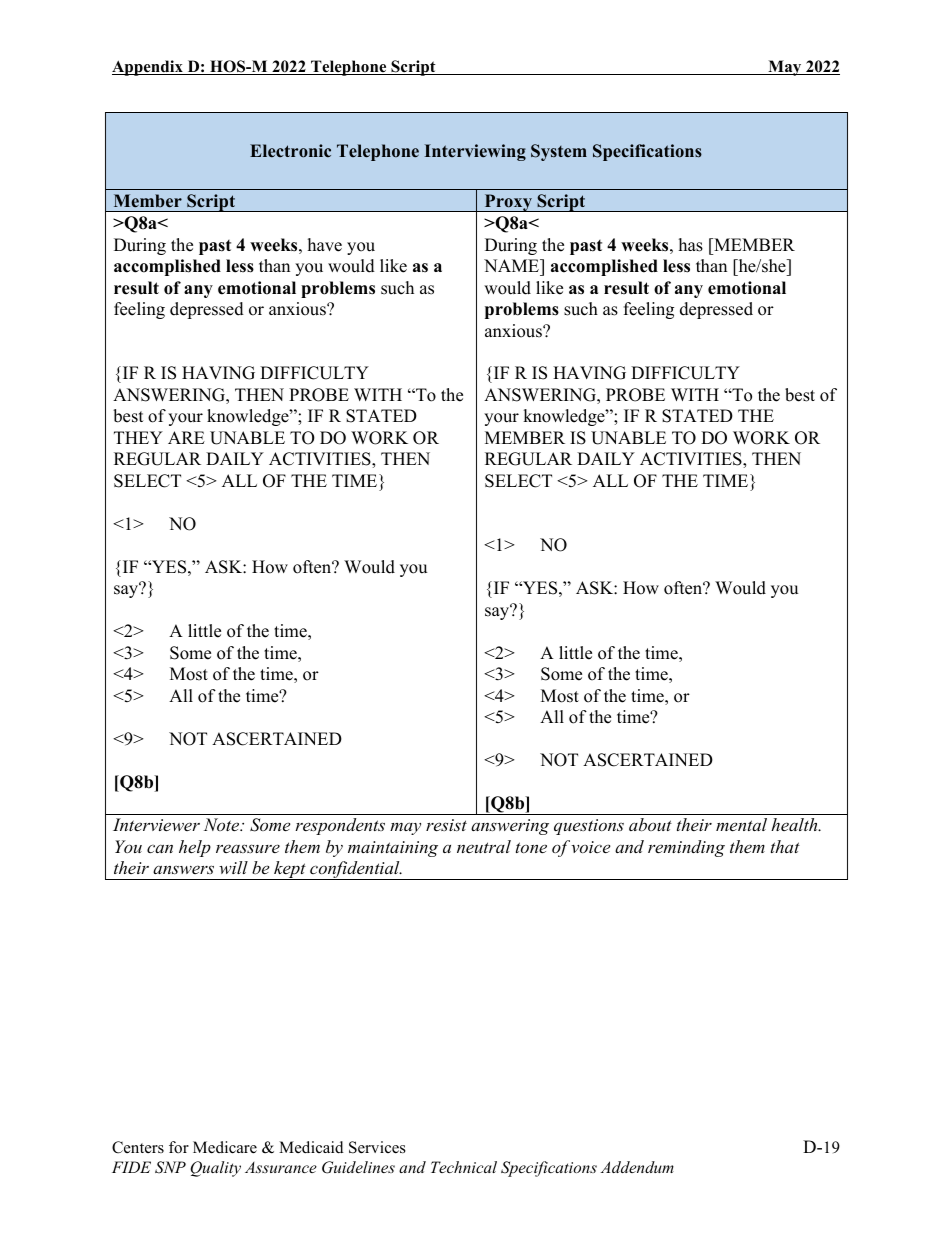  What do you see at coordinates (559, 152) in the screenshot?
I see `System` at bounding box center [559, 152].
